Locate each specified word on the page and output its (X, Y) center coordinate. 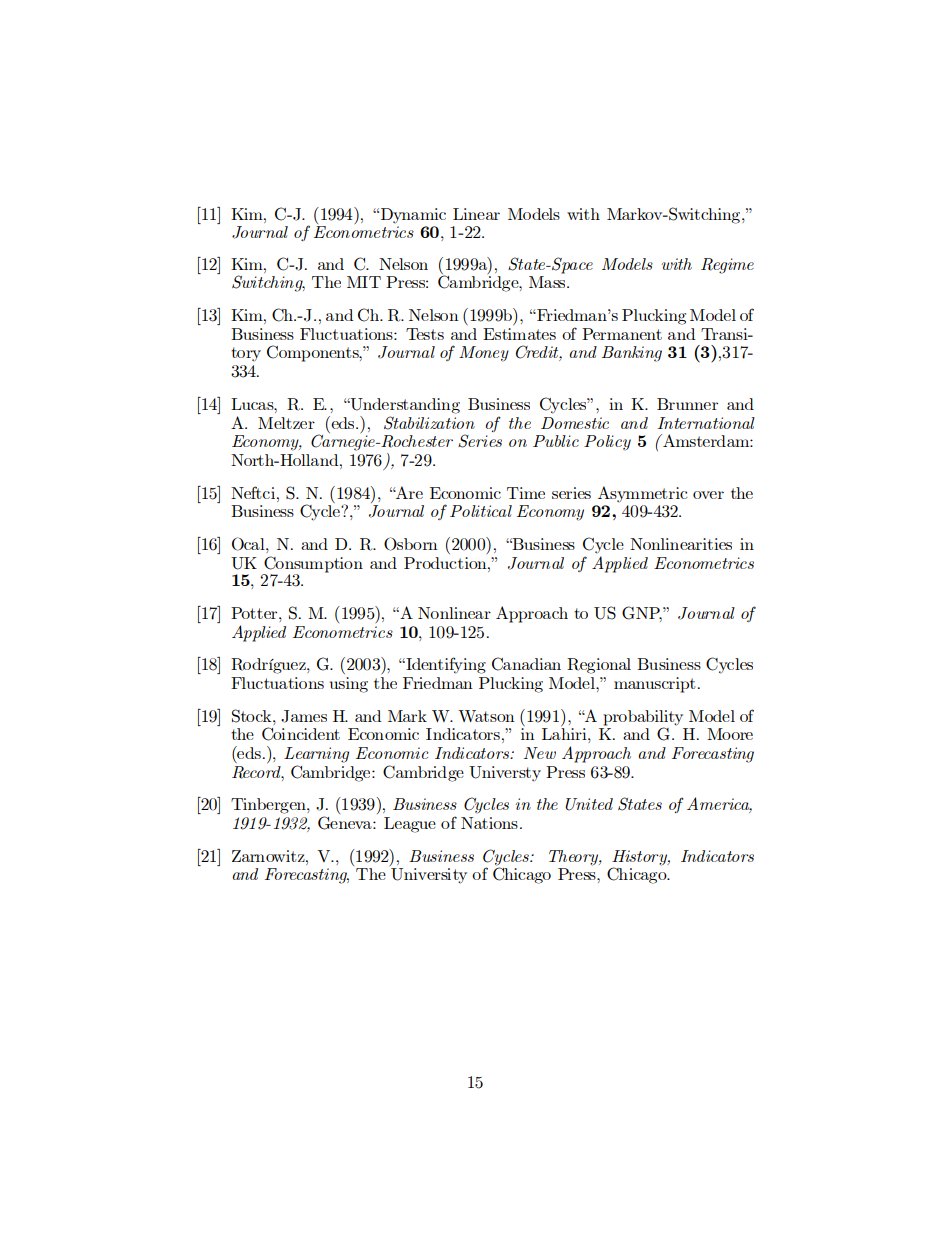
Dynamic (412, 216)
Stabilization (429, 423)
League (410, 825)
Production (446, 563)
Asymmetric (642, 494)
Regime (727, 266)
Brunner (687, 404)
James (304, 716)
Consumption (313, 564)
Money (484, 354)
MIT (364, 282)
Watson (486, 716)
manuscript (655, 685)
